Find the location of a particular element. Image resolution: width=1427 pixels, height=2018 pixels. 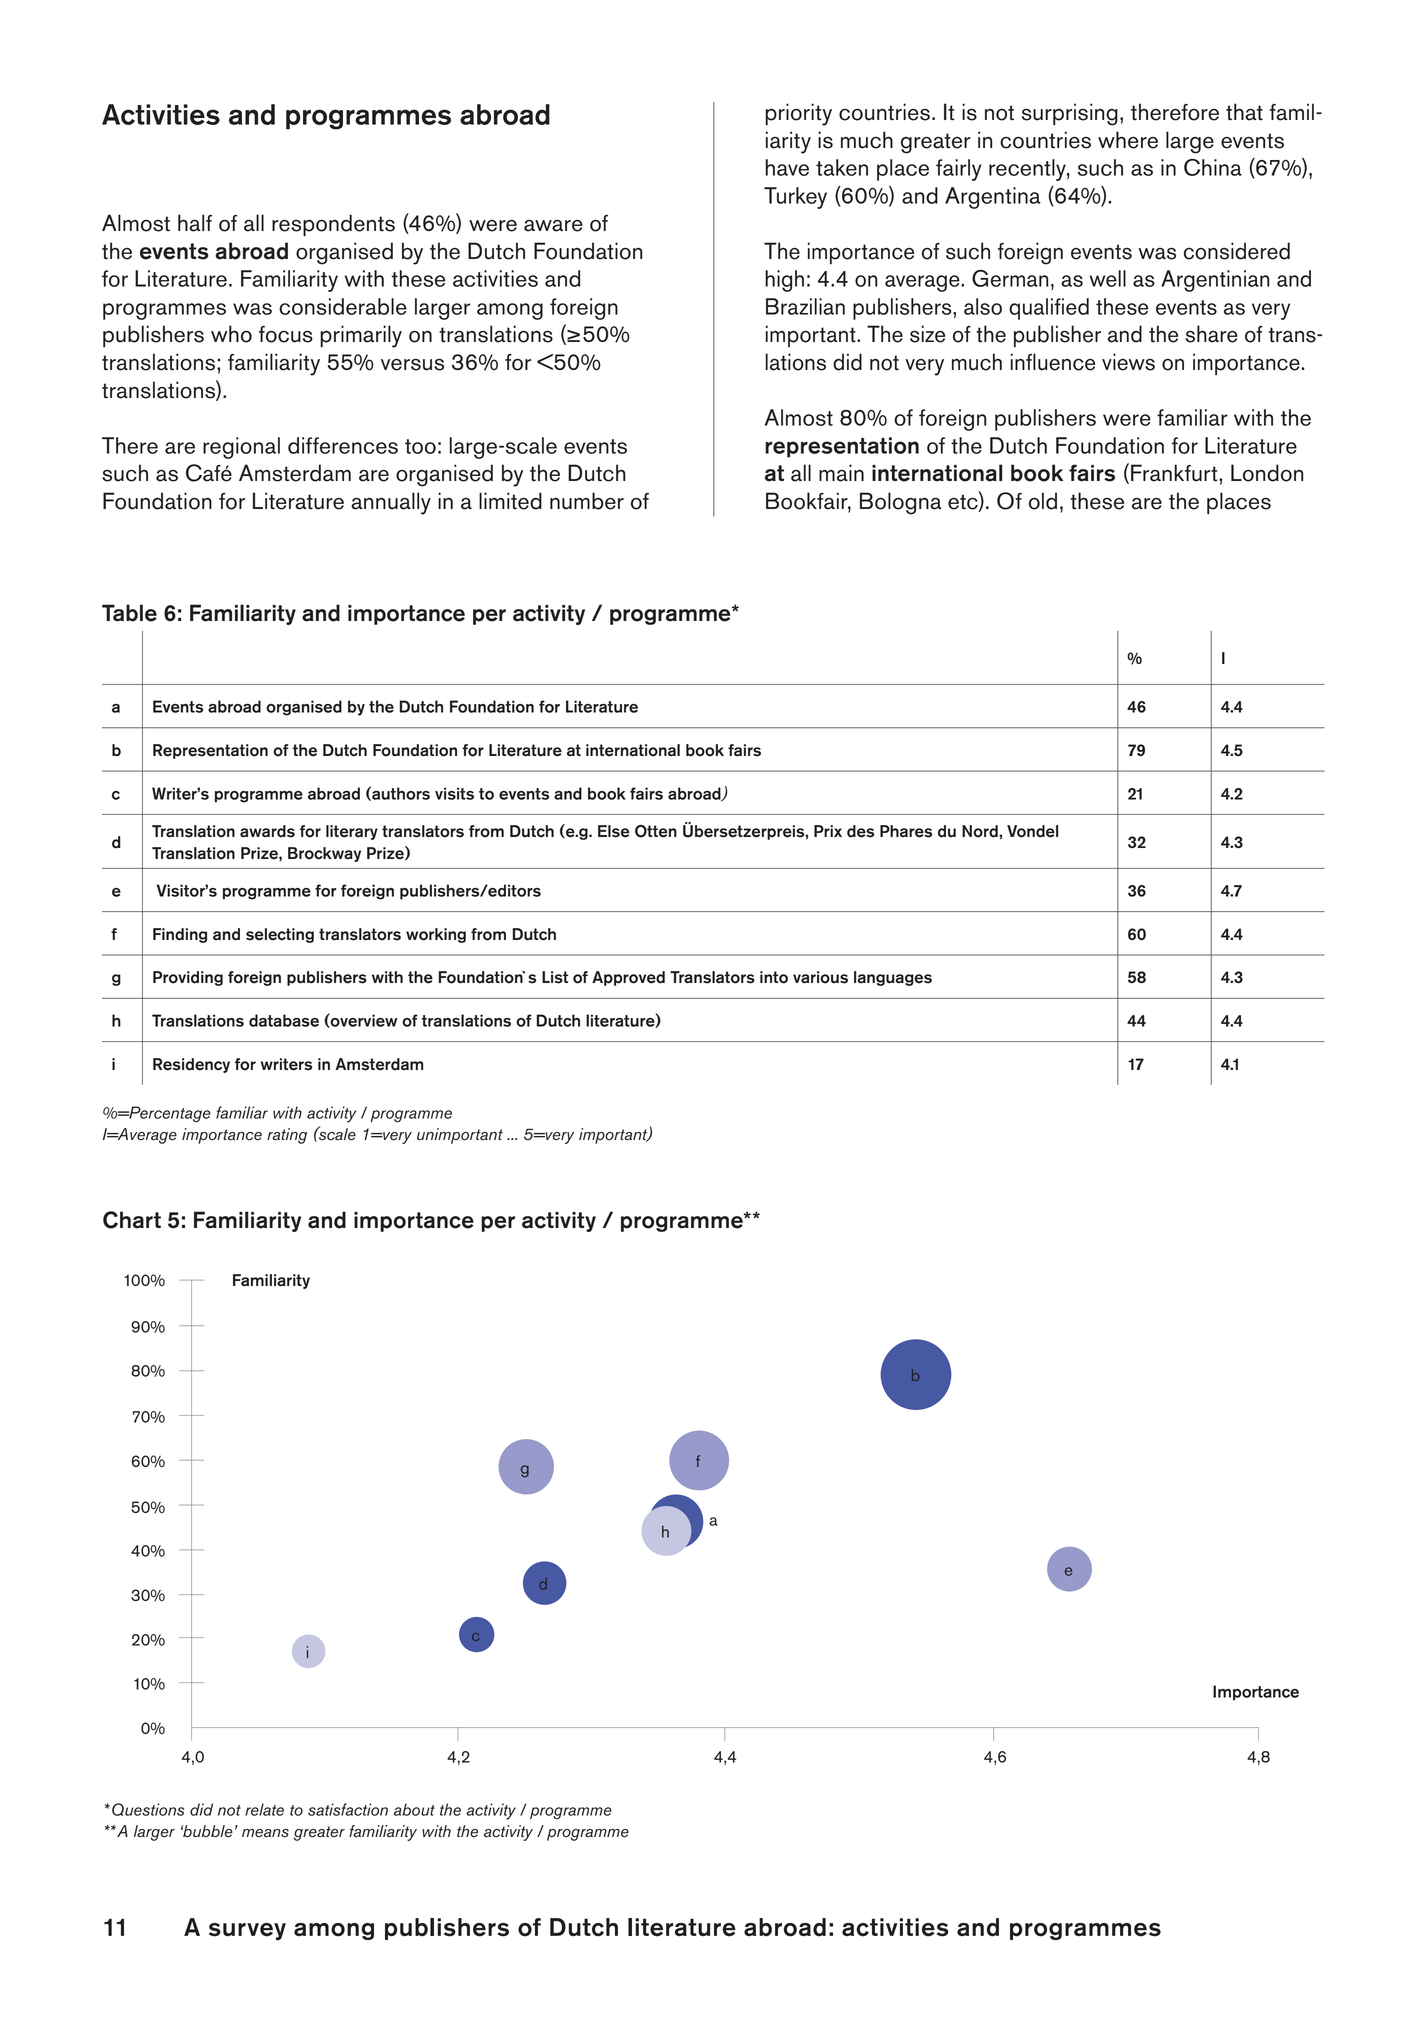

respondents is located at coordinates (333, 225).
